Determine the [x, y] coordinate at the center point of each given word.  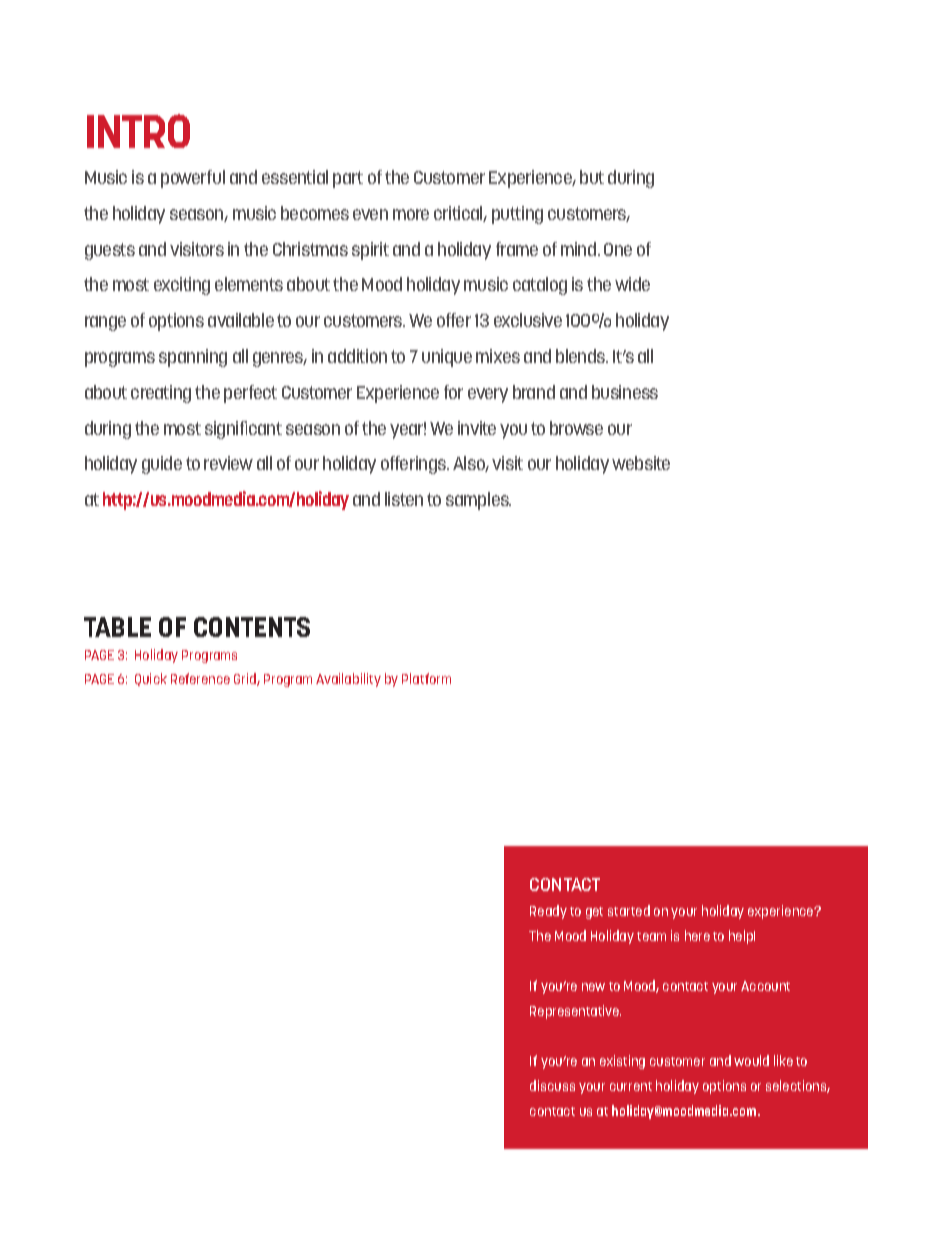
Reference [200, 678]
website [641, 463]
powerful [193, 179]
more [411, 214]
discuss [552, 1085]
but [592, 177]
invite [477, 428]
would [751, 1060]
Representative [575, 1012]
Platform [426, 678]
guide [162, 465]
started [629, 910]
